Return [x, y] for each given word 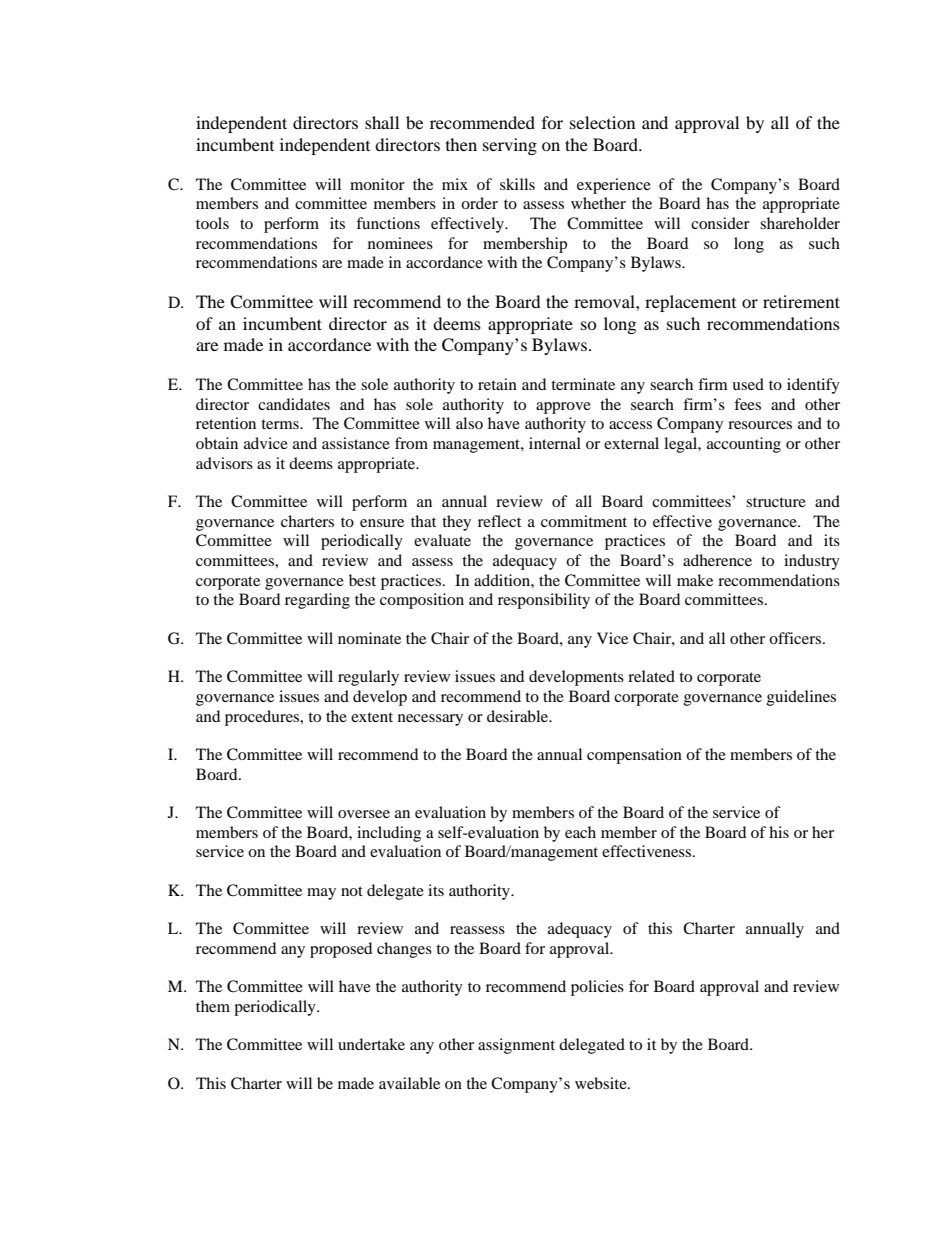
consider [720, 223]
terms [281, 424]
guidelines [801, 698]
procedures [263, 718]
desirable [519, 716]
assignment [516, 1046]
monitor [377, 184]
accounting [744, 445]
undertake [371, 1044]
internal [555, 443]
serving [510, 146]
